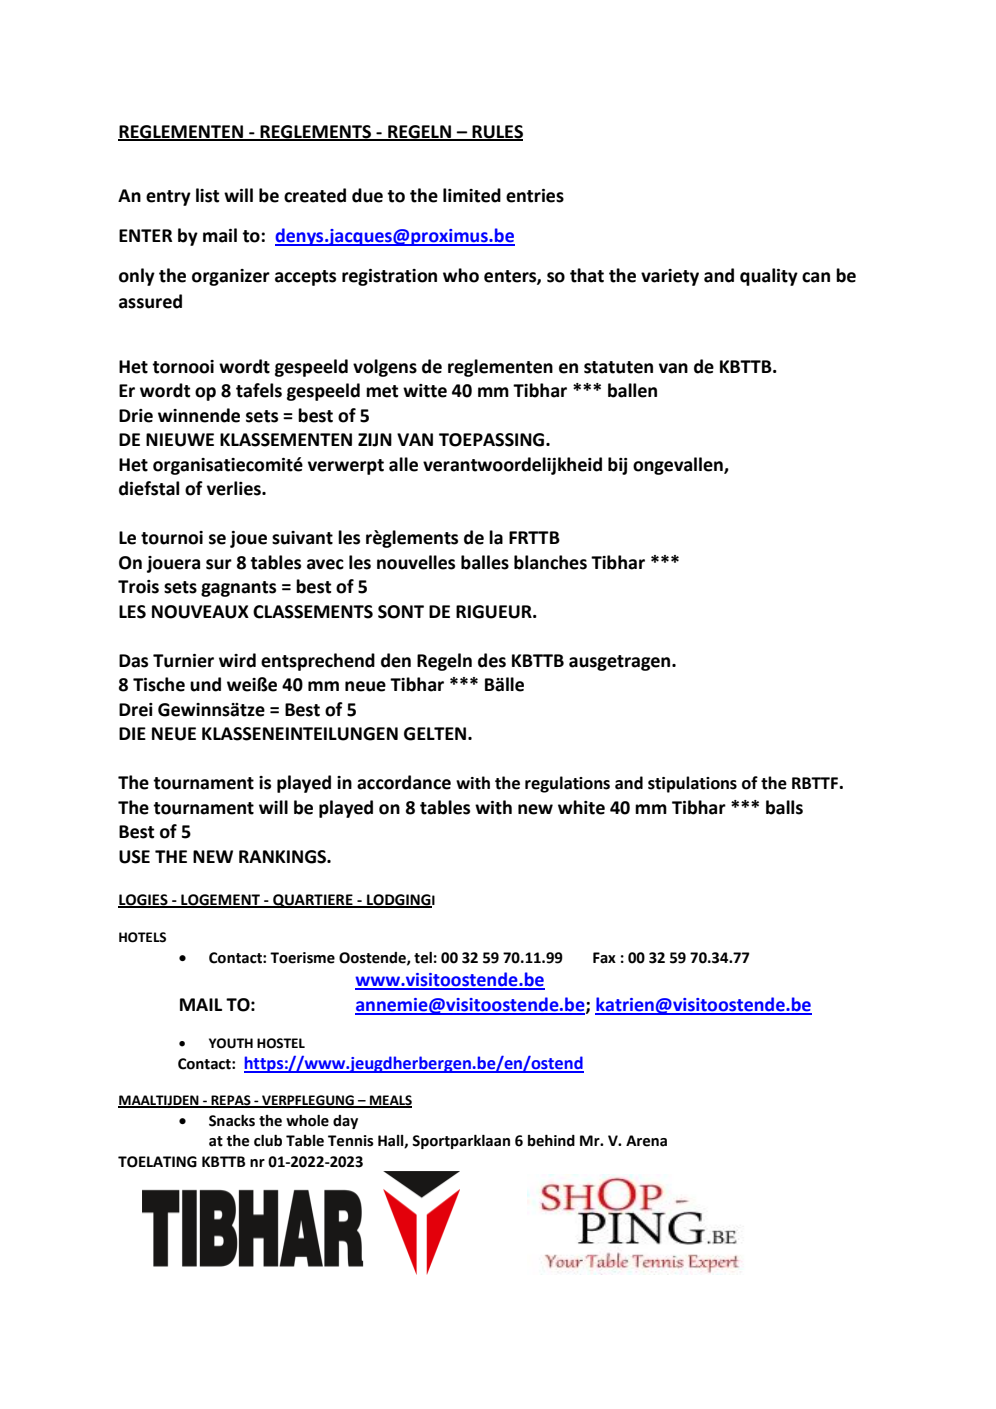 The width and height of the document is (996, 1409). What do you see at coordinates (207, 195) in the document?
I see `list` at bounding box center [207, 195].
